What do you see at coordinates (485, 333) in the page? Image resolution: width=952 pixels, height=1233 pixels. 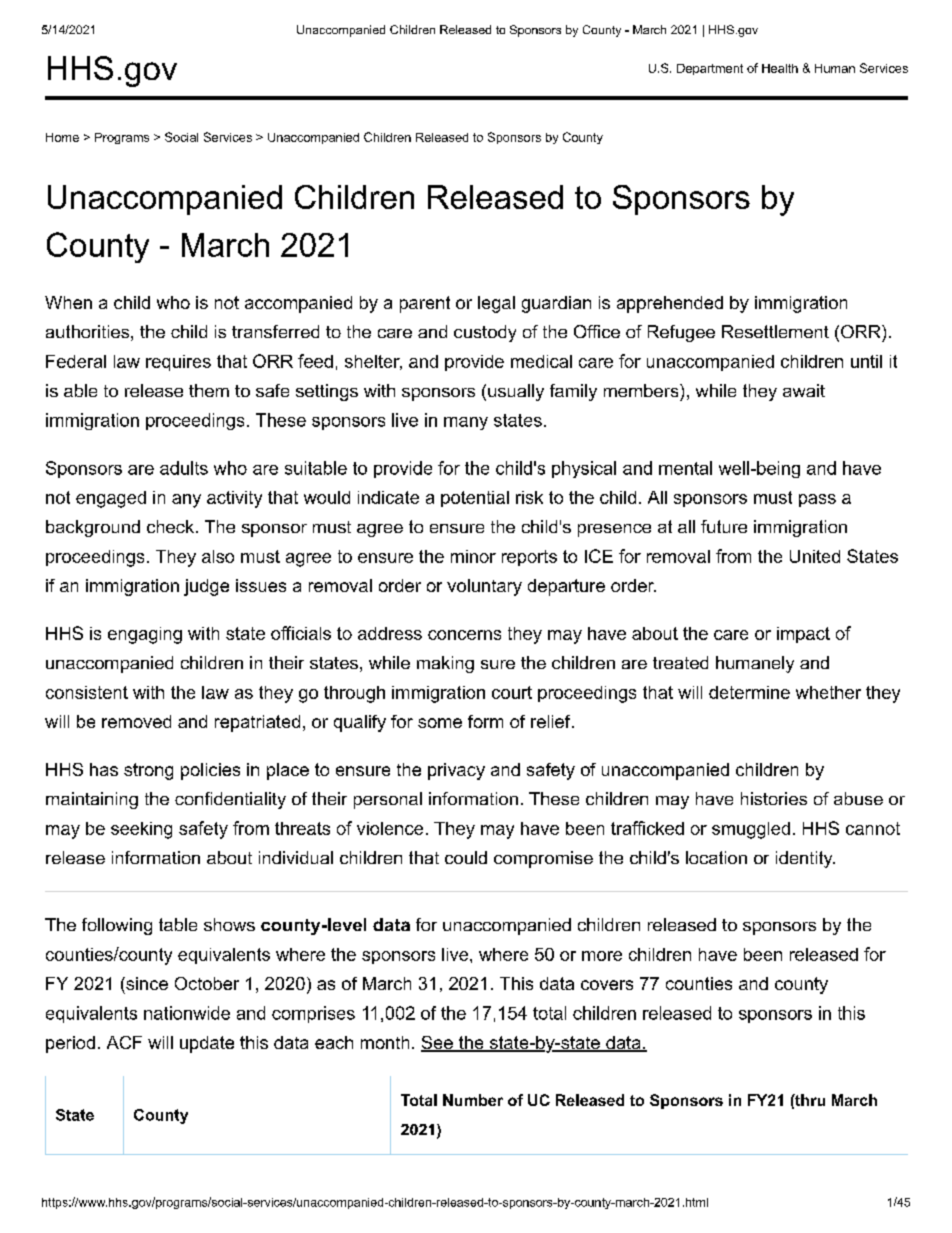 I see `custody` at bounding box center [485, 333].
